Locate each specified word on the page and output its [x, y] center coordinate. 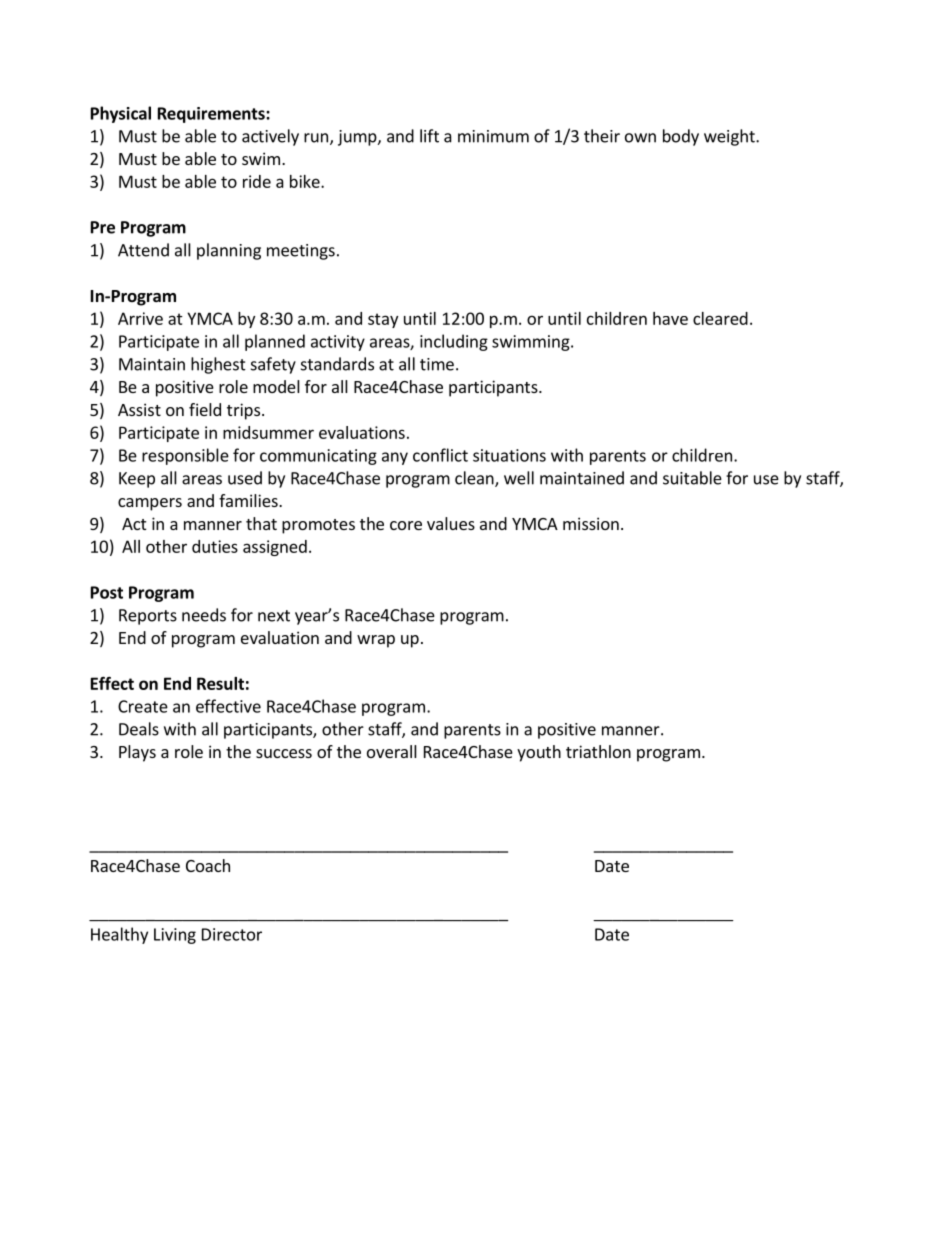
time [437, 364]
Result [220, 683]
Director [232, 934]
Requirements [212, 115]
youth [539, 753]
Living [175, 936]
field [205, 409]
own [640, 138]
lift [429, 136]
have [670, 318]
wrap [376, 641]
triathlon [598, 751]
